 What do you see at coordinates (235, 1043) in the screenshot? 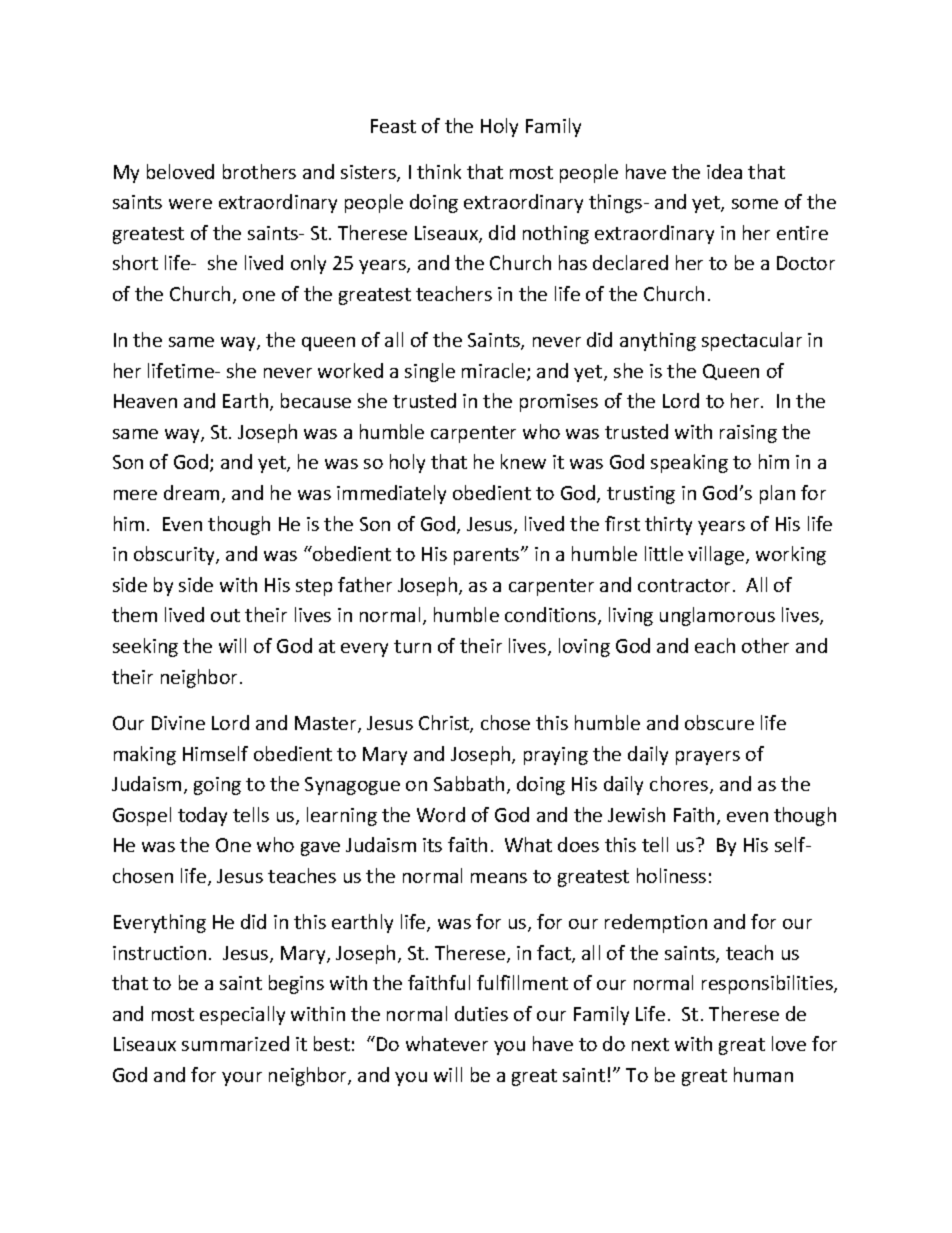
I see `summarized` at bounding box center [235, 1043].
